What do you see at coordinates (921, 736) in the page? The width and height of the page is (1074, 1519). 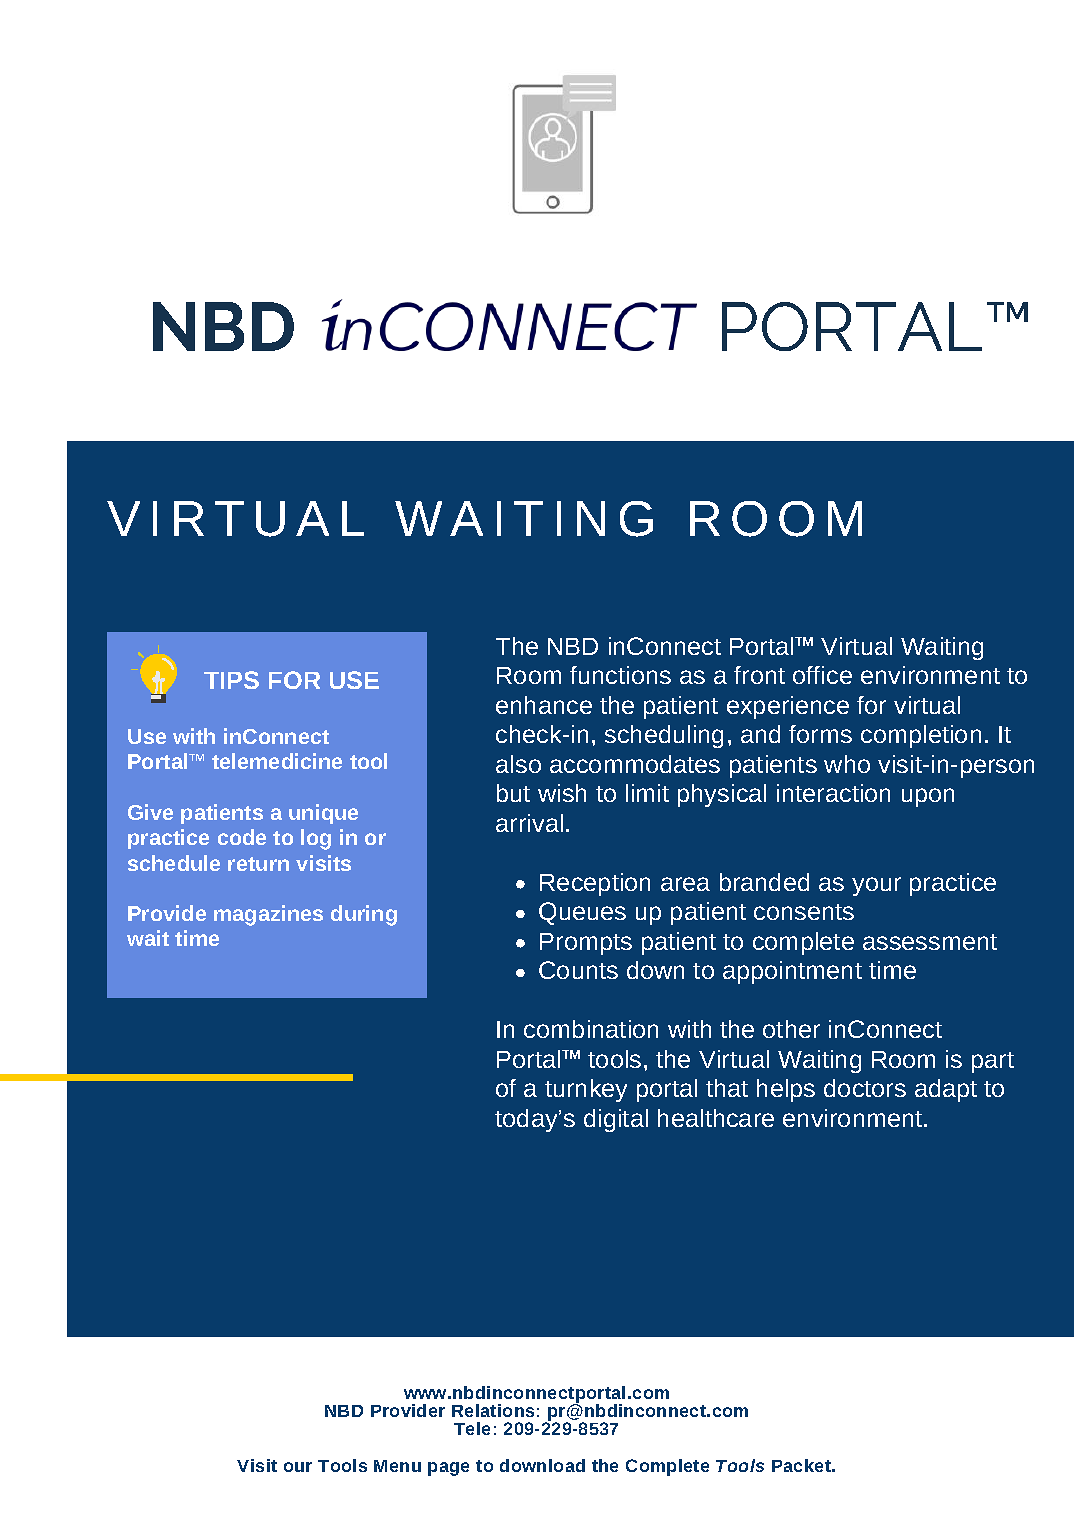 I see `completion` at bounding box center [921, 736].
